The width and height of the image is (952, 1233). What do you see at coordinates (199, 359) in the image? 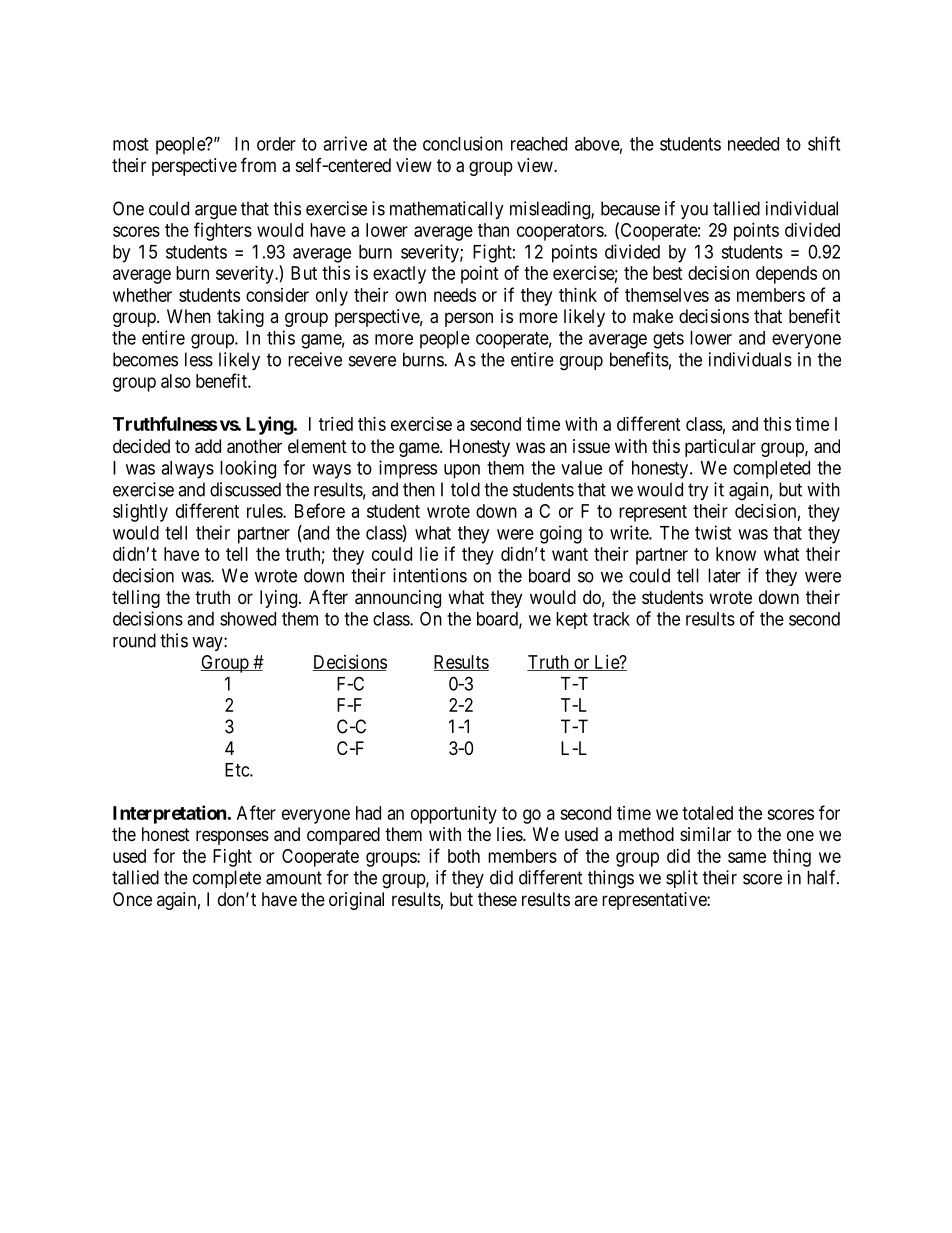
I see `less` at bounding box center [199, 359].
